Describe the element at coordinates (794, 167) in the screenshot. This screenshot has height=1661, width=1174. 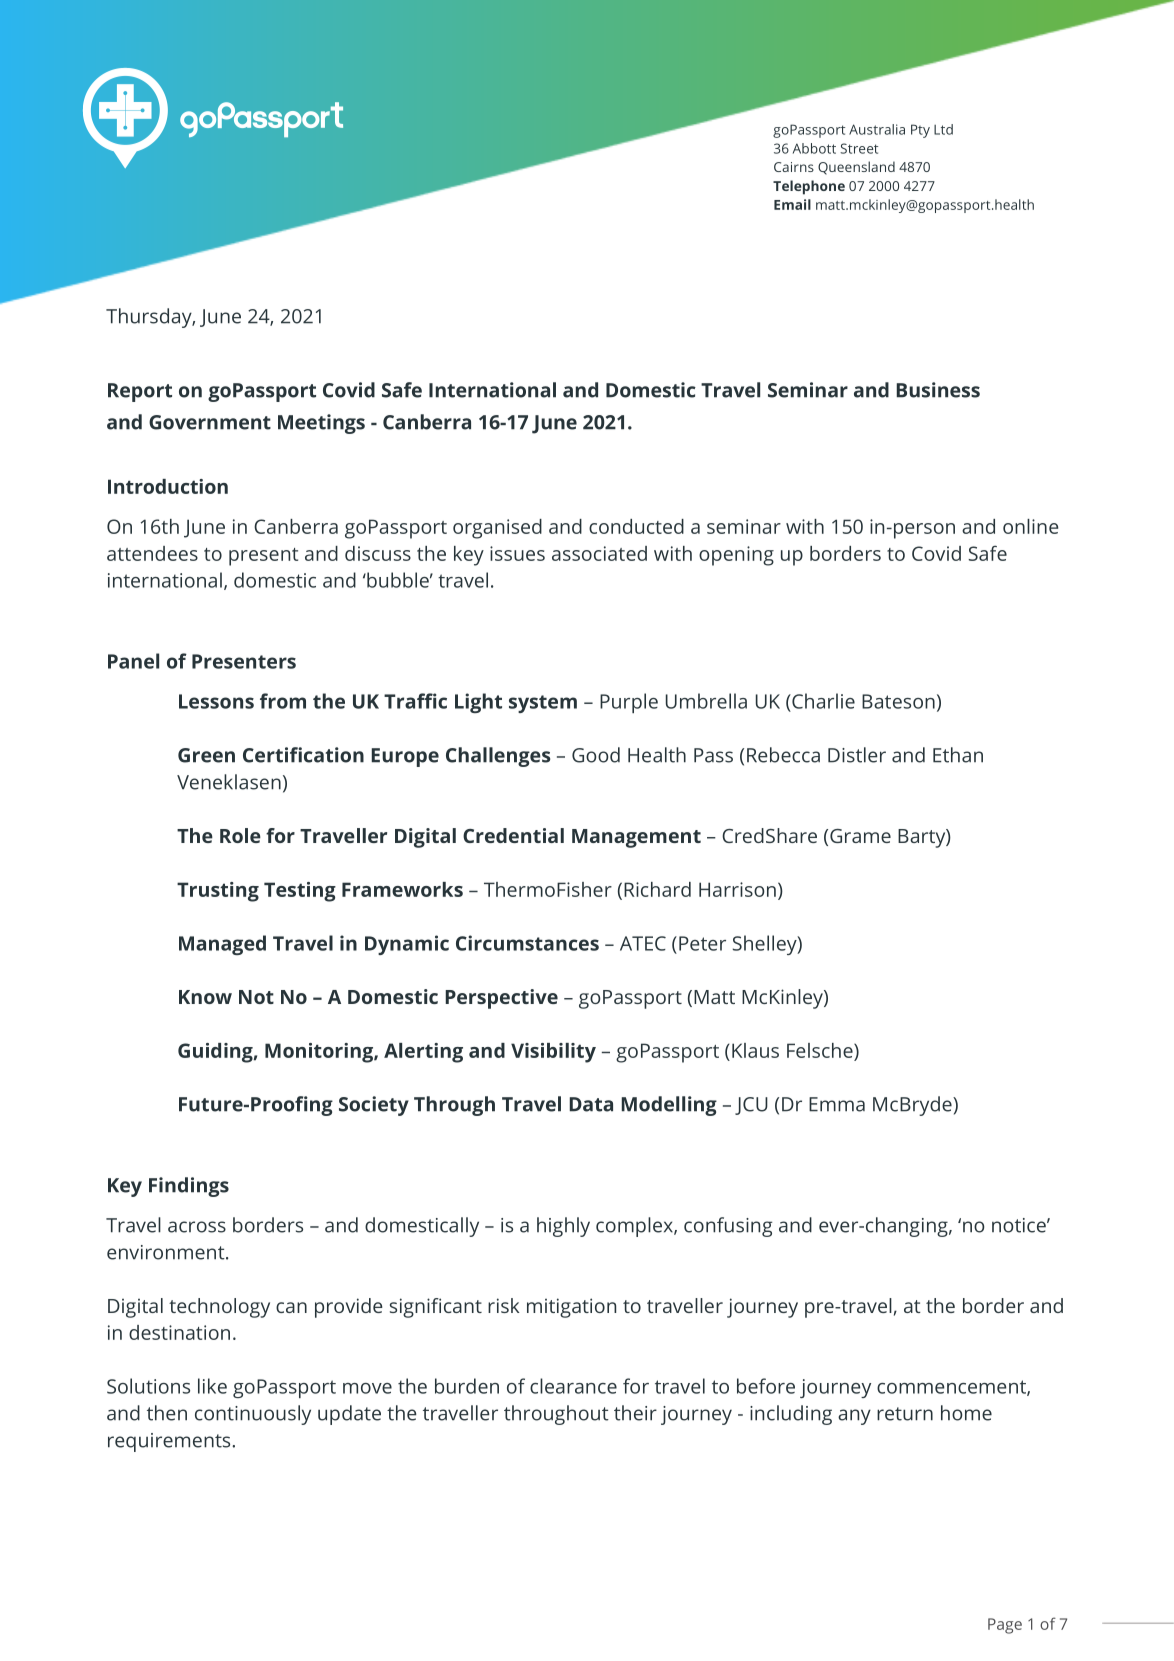
I see `Cairns` at that location.
